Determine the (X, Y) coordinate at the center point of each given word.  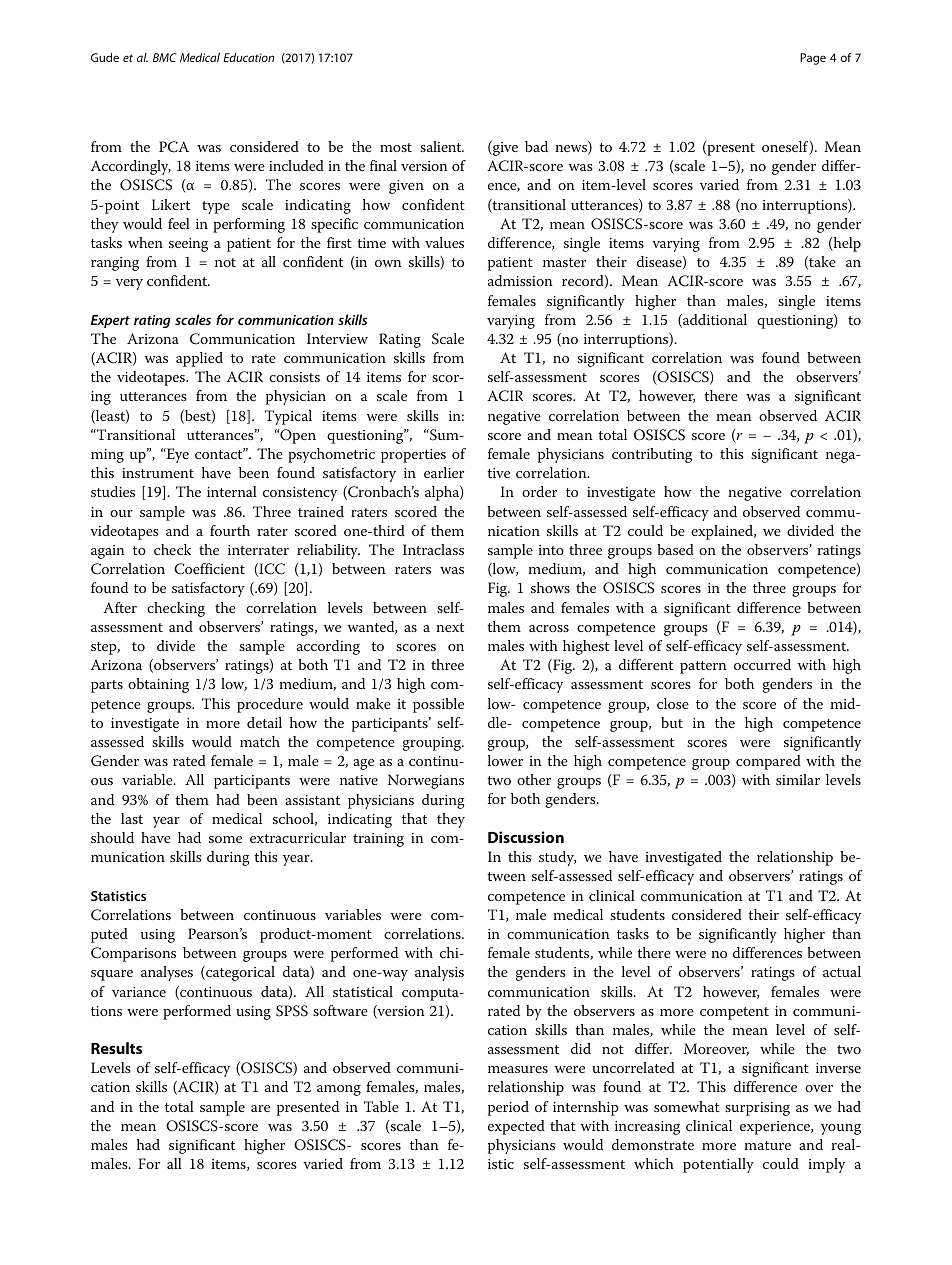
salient (442, 146)
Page (813, 59)
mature (768, 1145)
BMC (165, 57)
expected (516, 1127)
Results (116, 1048)
